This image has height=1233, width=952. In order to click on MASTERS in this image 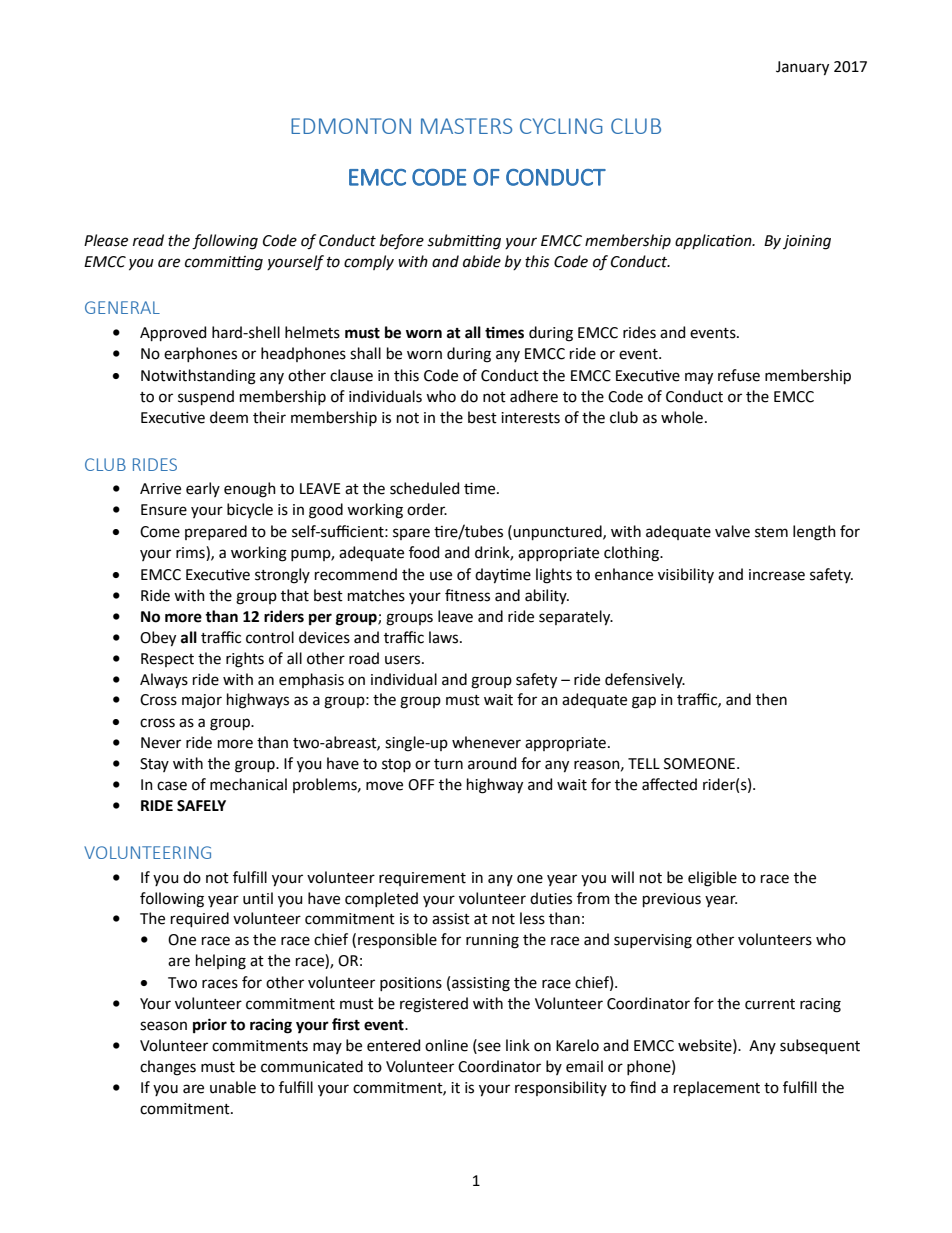, I will do `click(466, 126)`.
